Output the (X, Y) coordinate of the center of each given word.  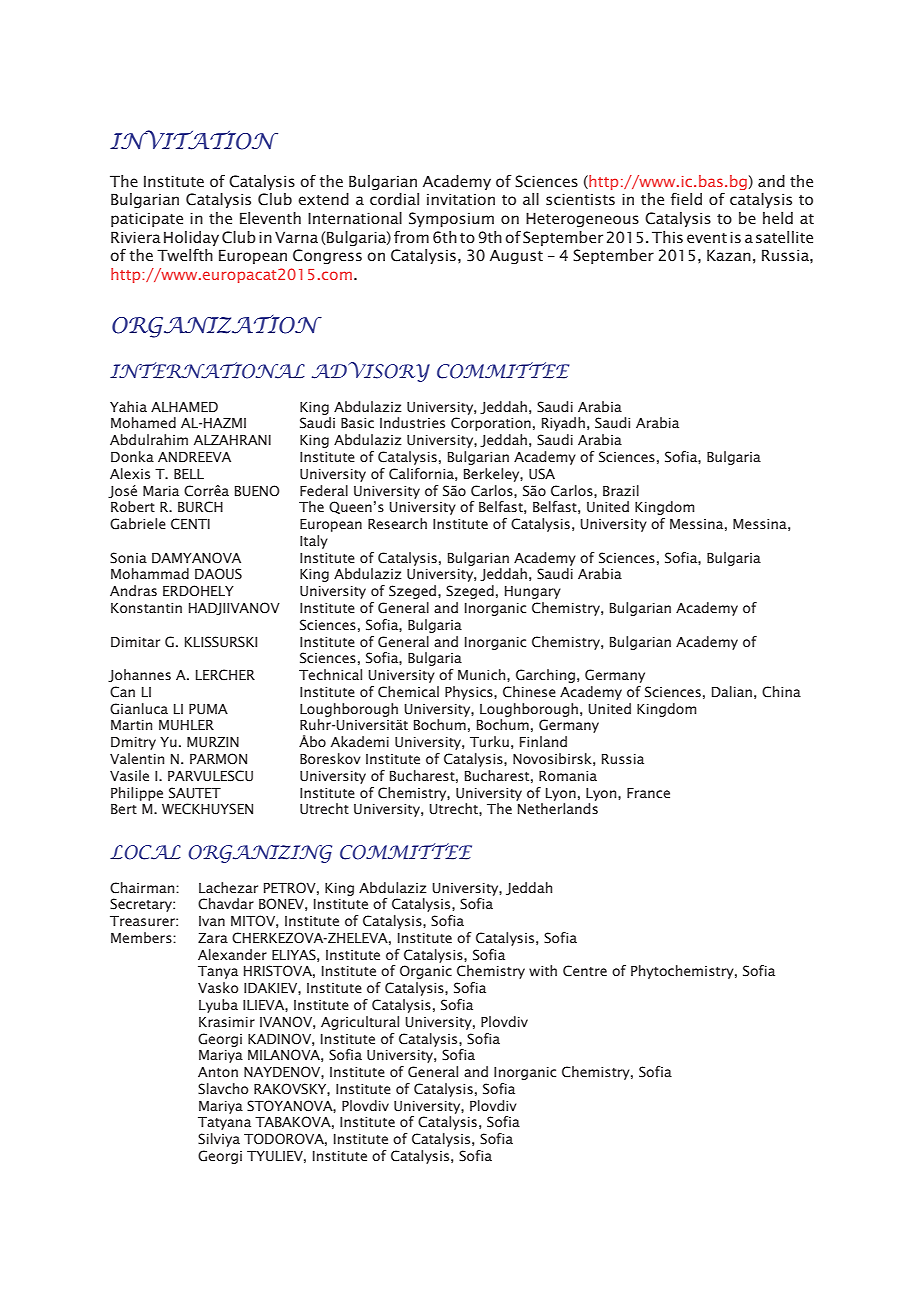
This (667, 237)
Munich (483, 674)
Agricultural (360, 1023)
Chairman (143, 888)
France (648, 793)
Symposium (451, 219)
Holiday (191, 238)
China (781, 692)
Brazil (621, 490)
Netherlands (558, 808)
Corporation (491, 424)
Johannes (139, 675)
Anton (218, 1072)
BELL (189, 474)
